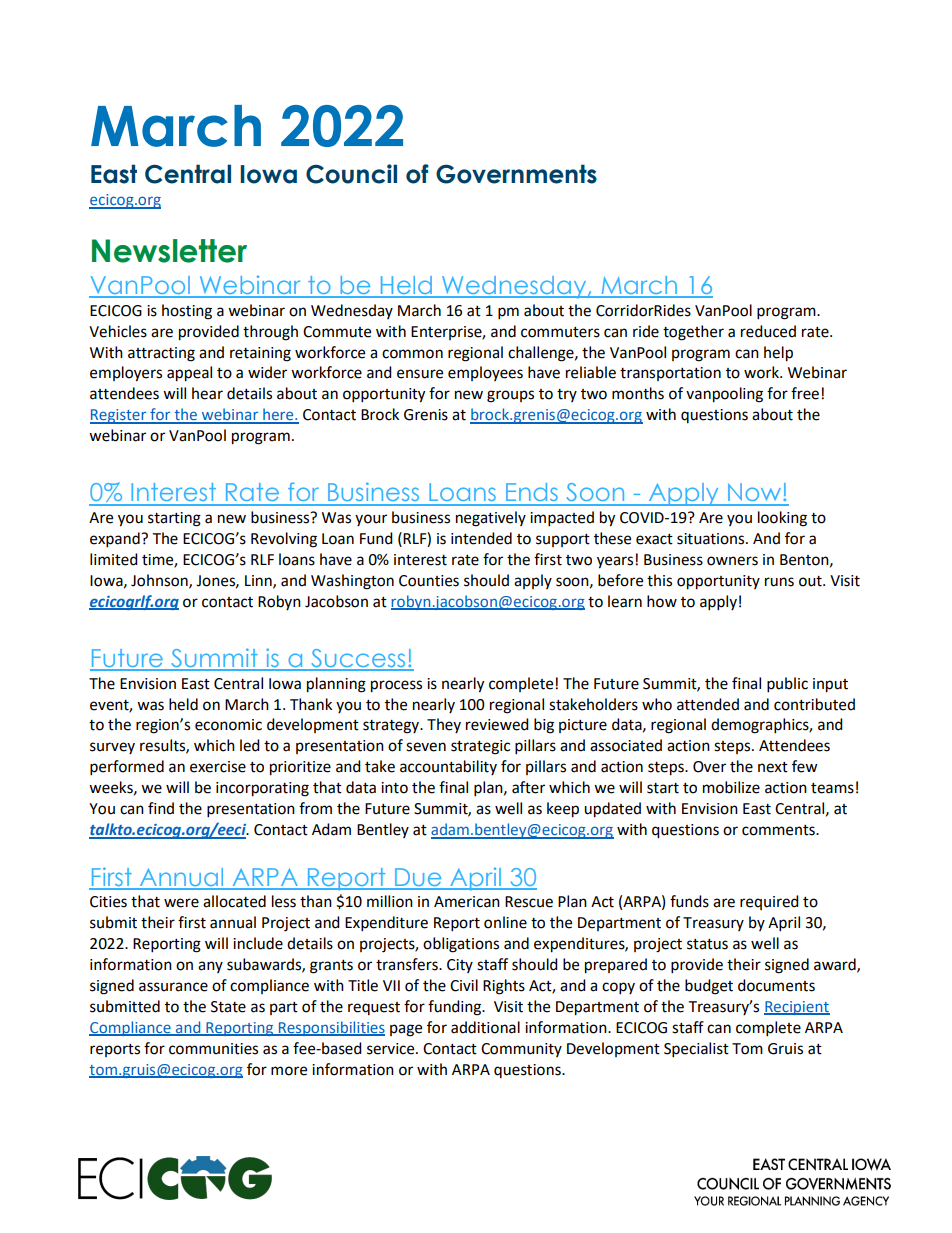 Image resolution: width=952 pixels, height=1233 pixels. What do you see at coordinates (351, 174) in the page?
I see `Council` at bounding box center [351, 174].
